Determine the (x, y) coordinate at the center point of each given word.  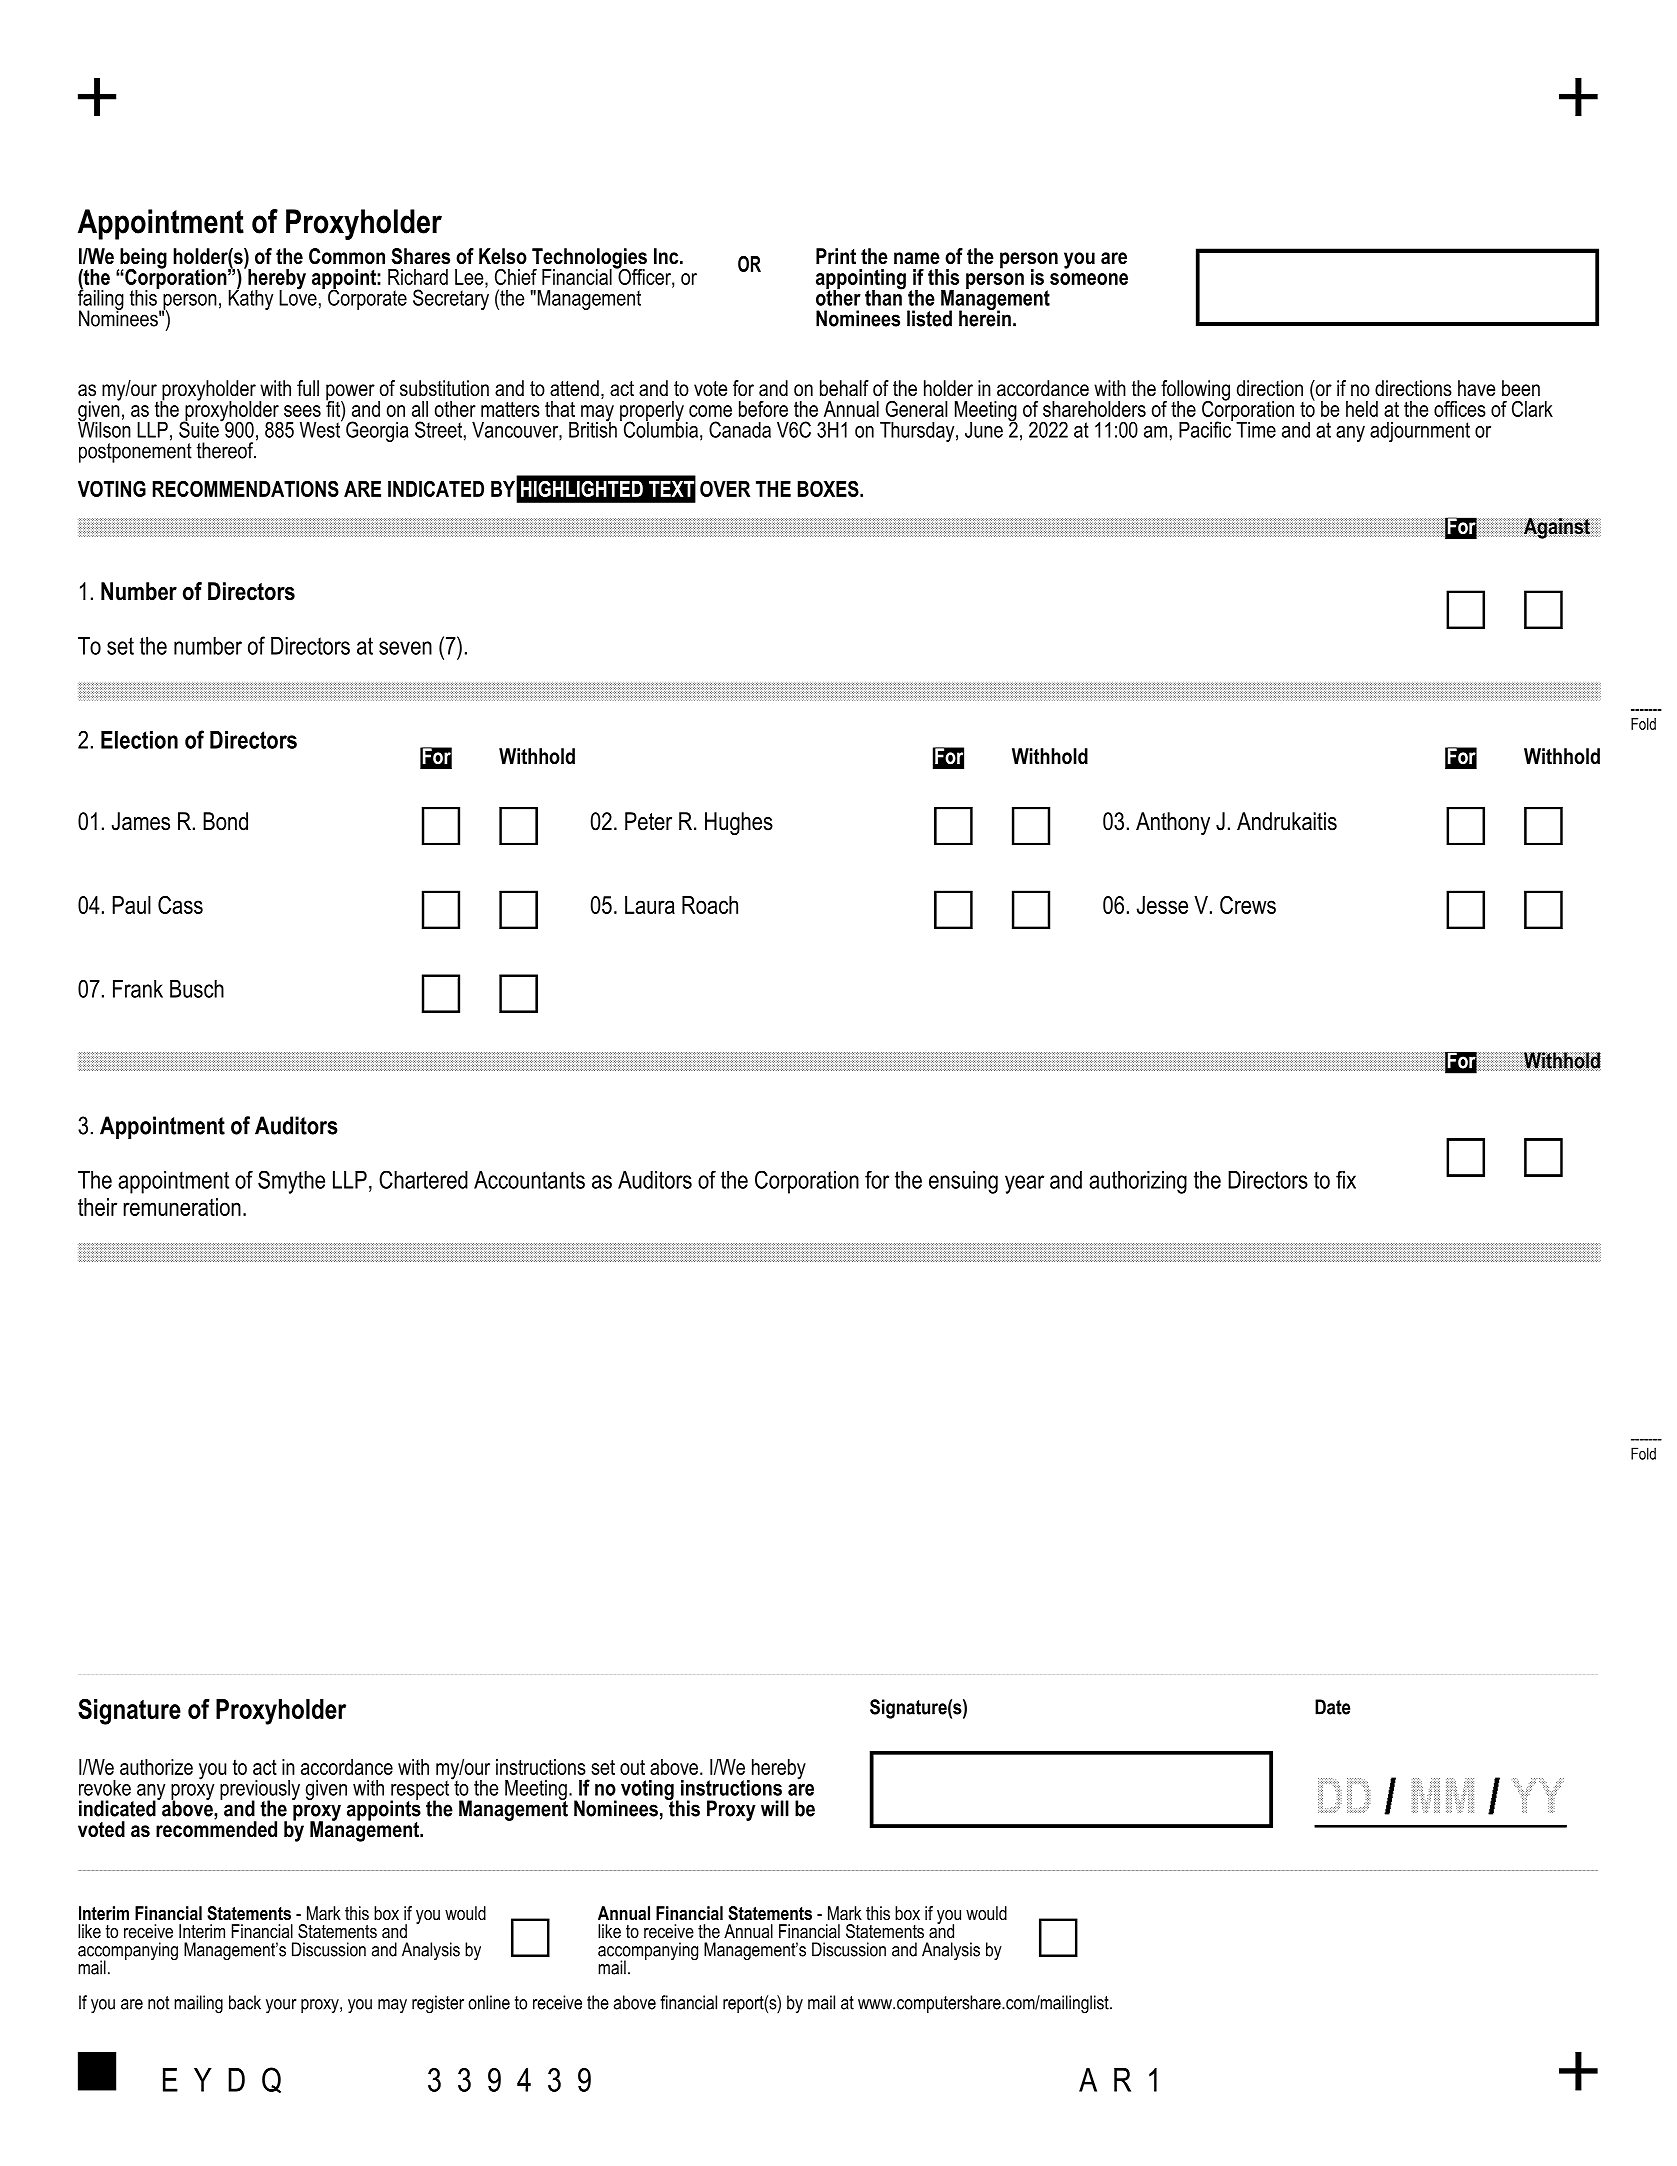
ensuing (963, 1182)
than (884, 296)
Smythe (291, 1182)
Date (1332, 1707)
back (245, 2002)
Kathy (251, 298)
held (1362, 409)
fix (1346, 1180)
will (775, 1808)
